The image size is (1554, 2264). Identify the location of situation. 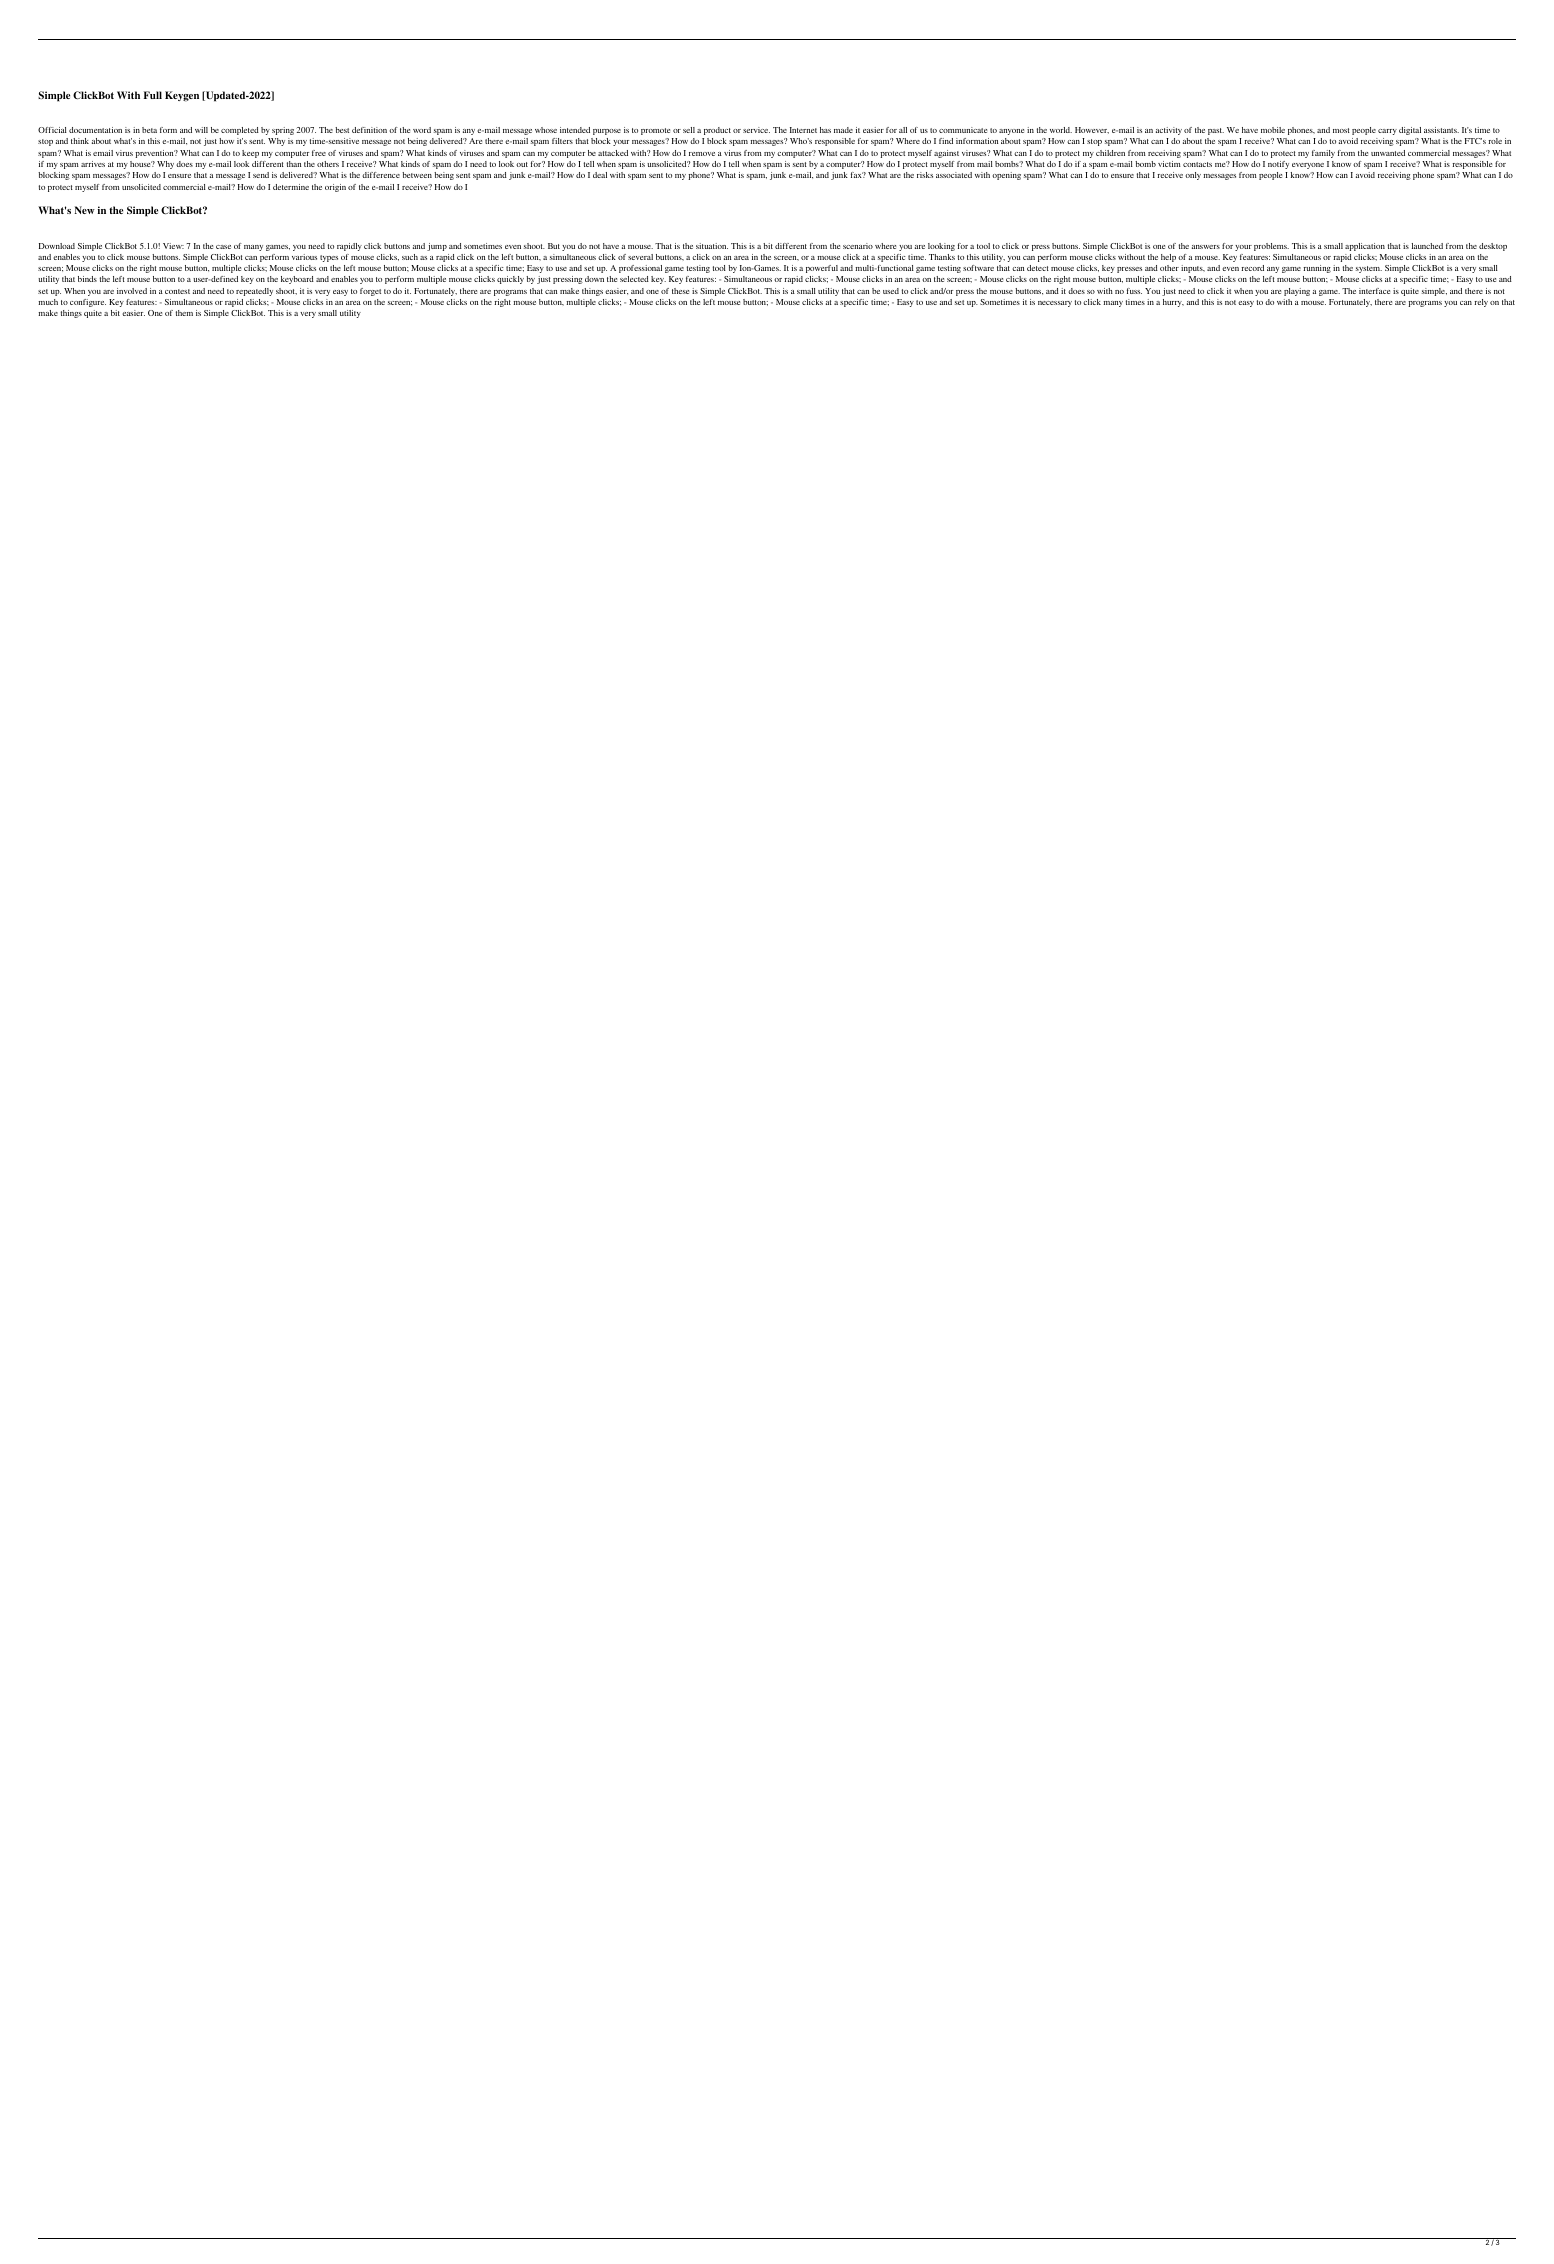
(712, 246).
